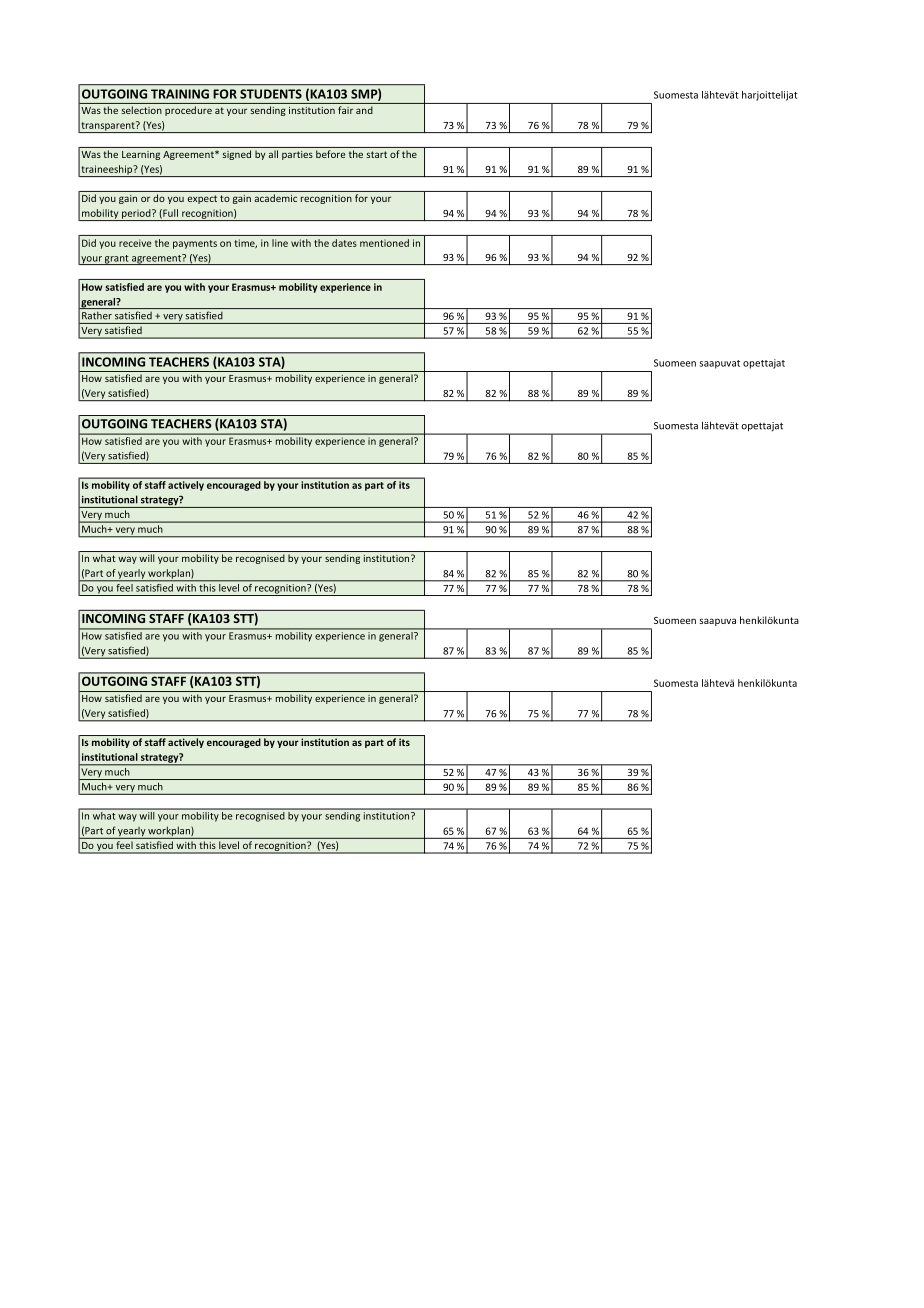 This image has width=924, height=1308. Describe the element at coordinates (180, 94) in the image. I see `TRAINING` at that location.
